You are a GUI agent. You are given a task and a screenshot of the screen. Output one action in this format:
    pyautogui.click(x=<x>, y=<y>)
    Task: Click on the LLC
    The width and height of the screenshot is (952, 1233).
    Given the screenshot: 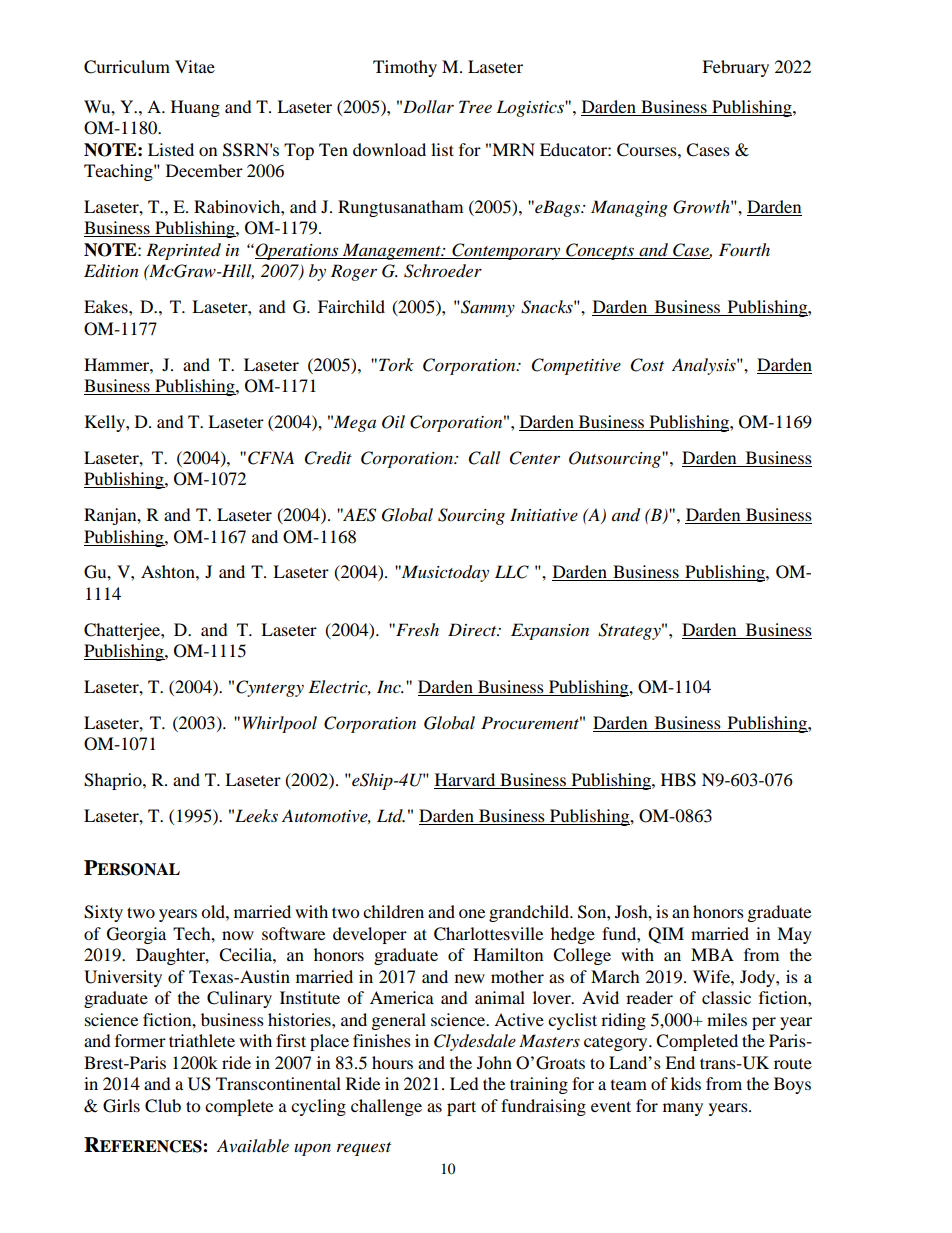 What is the action you would take?
    pyautogui.click(x=512, y=572)
